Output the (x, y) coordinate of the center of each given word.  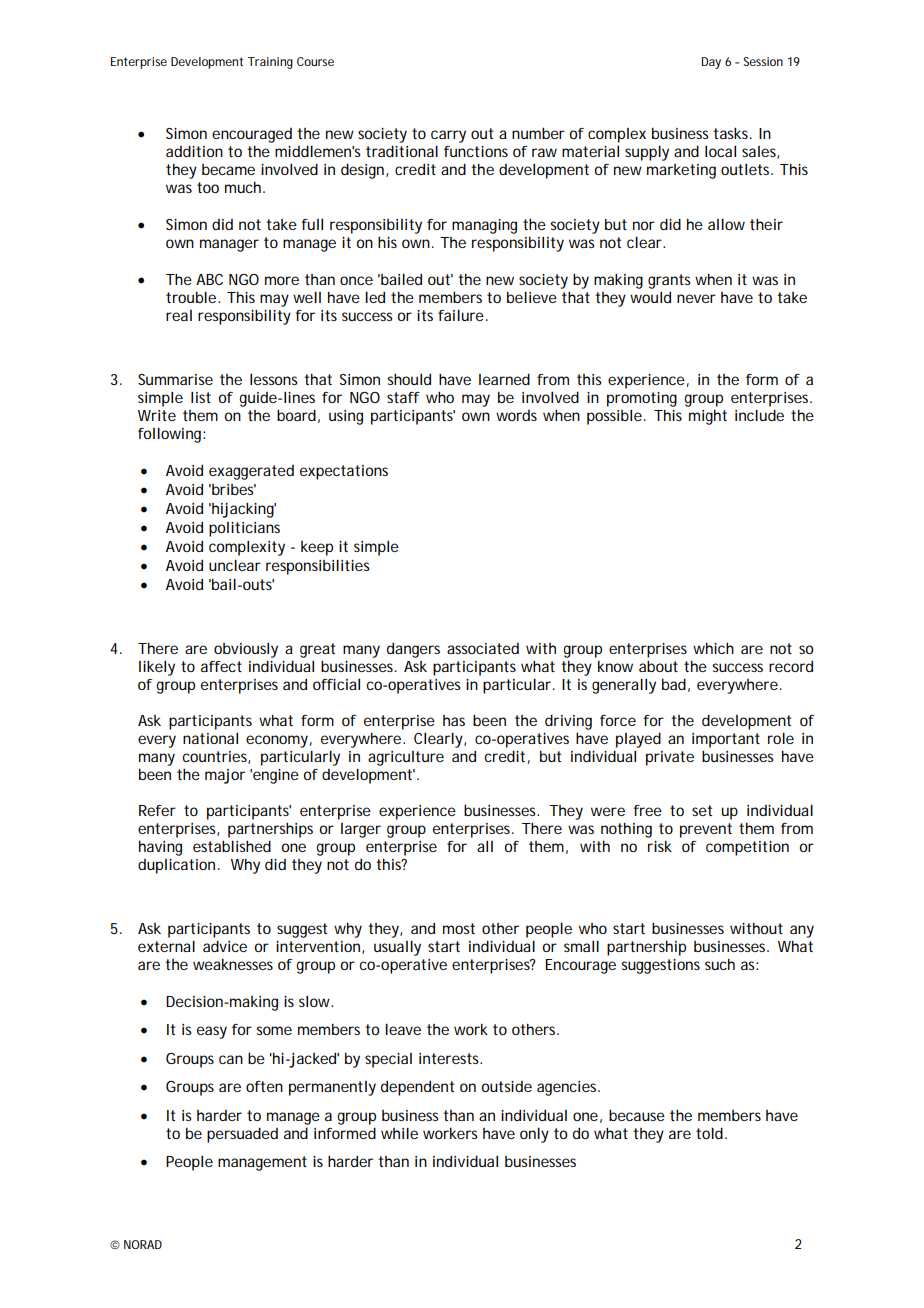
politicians (244, 529)
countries (216, 757)
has (454, 720)
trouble (192, 297)
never (696, 298)
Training (270, 63)
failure (461, 315)
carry (448, 136)
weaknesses (233, 964)
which (713, 648)
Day (711, 63)
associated (483, 648)
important (726, 740)
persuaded (242, 1135)
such (720, 964)
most (459, 928)
